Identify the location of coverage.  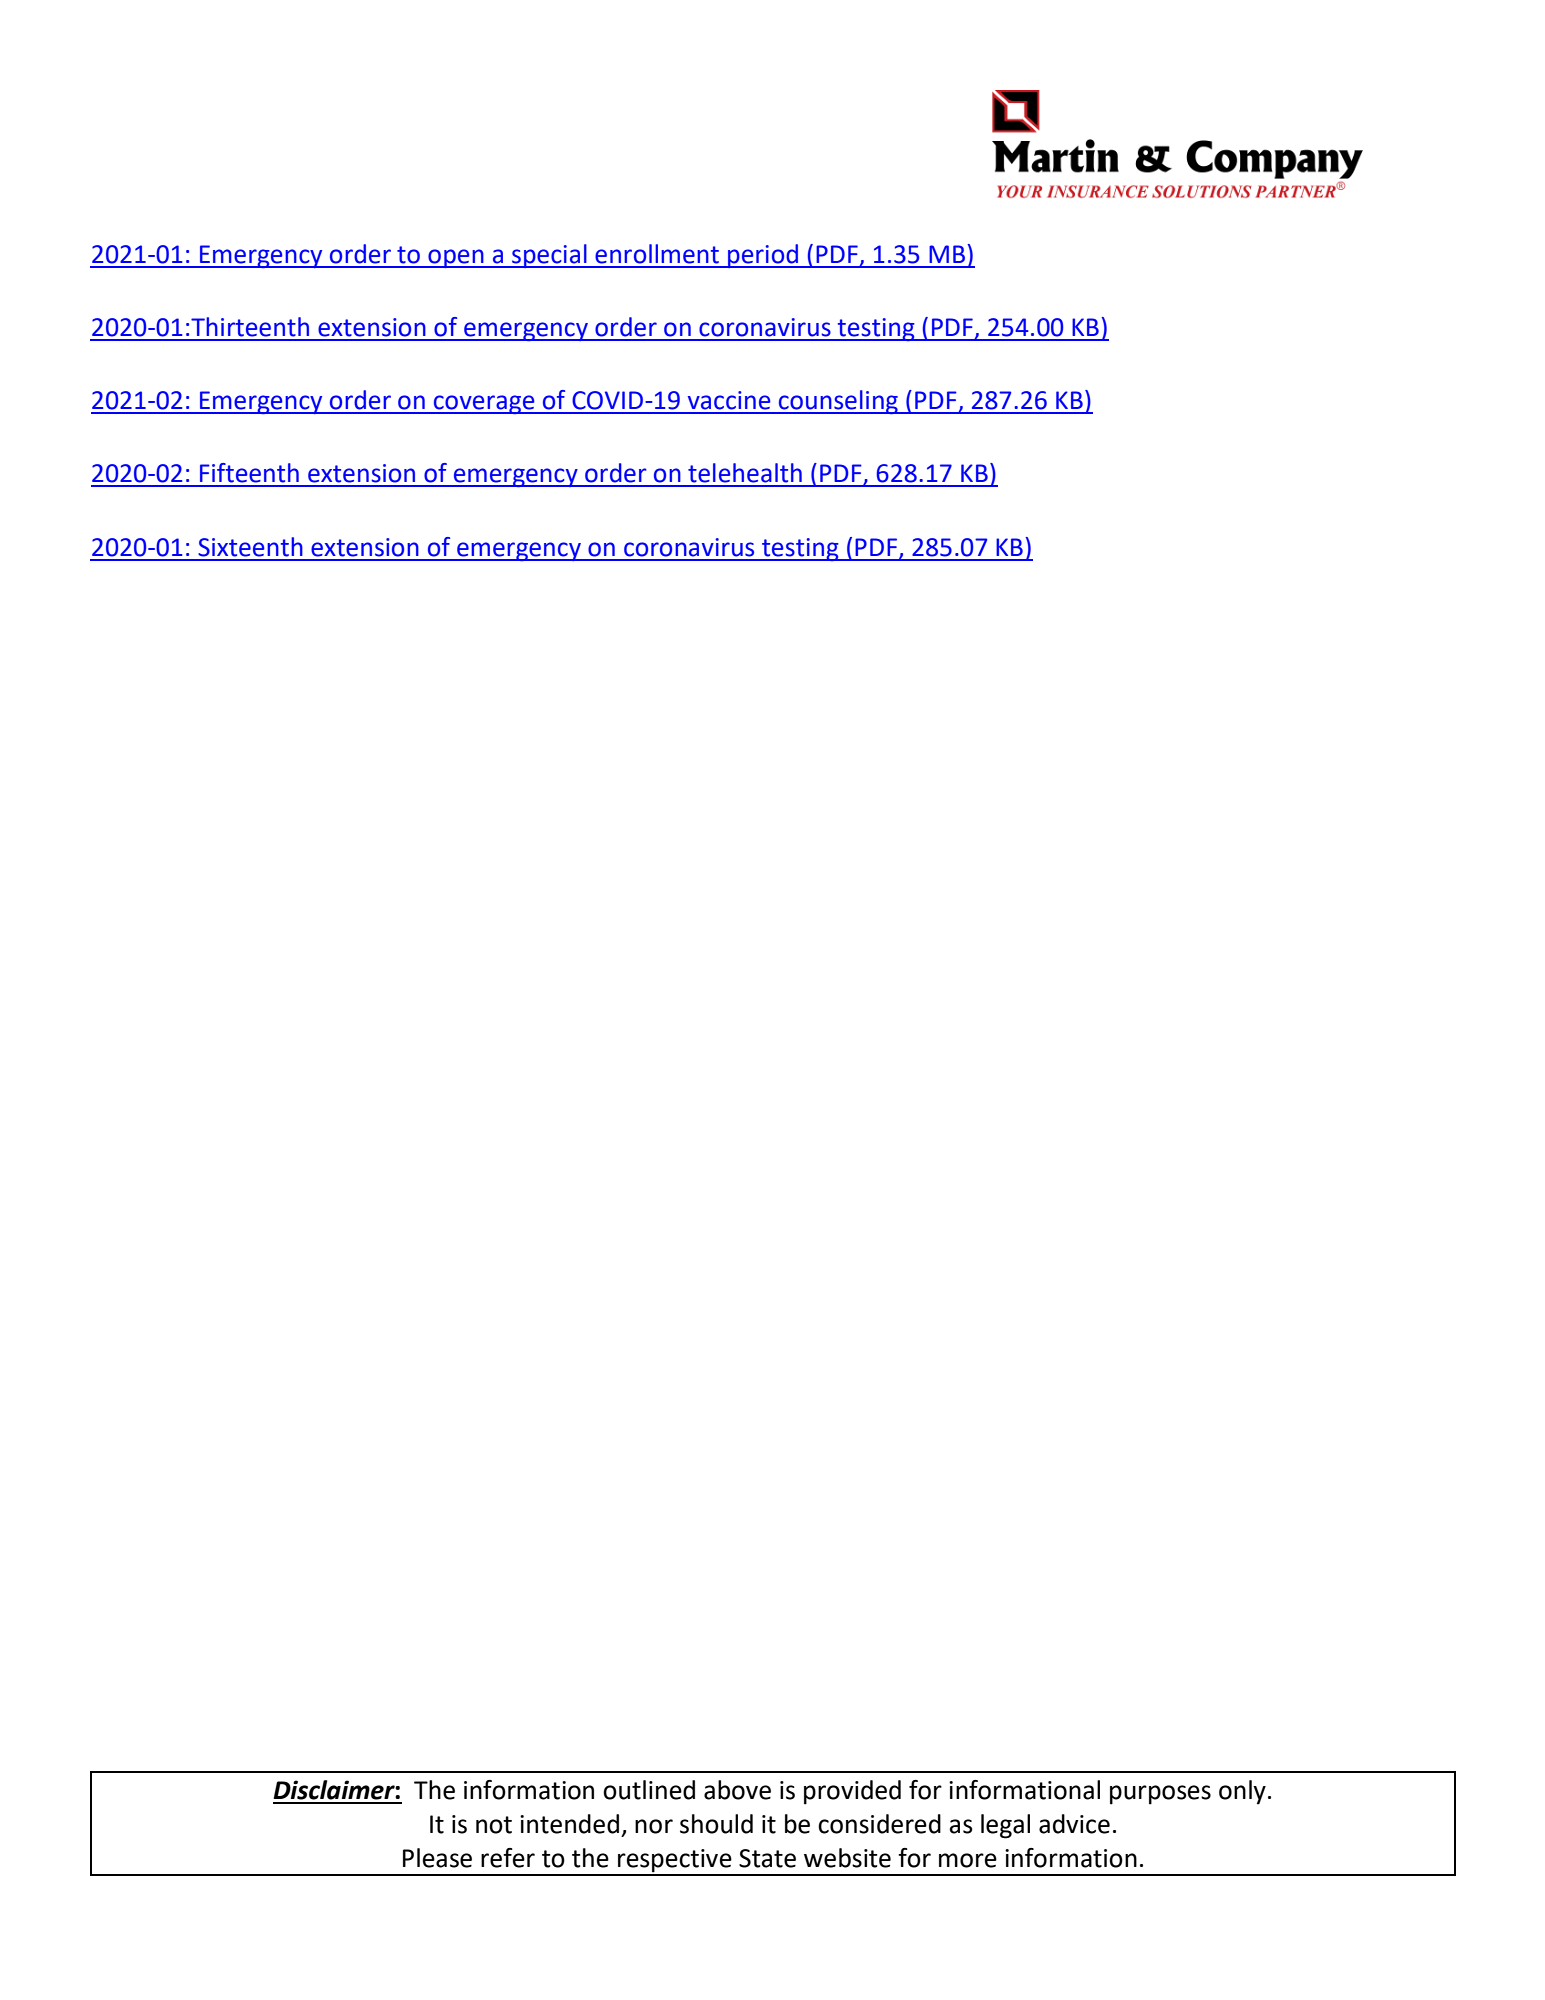
(484, 404).
